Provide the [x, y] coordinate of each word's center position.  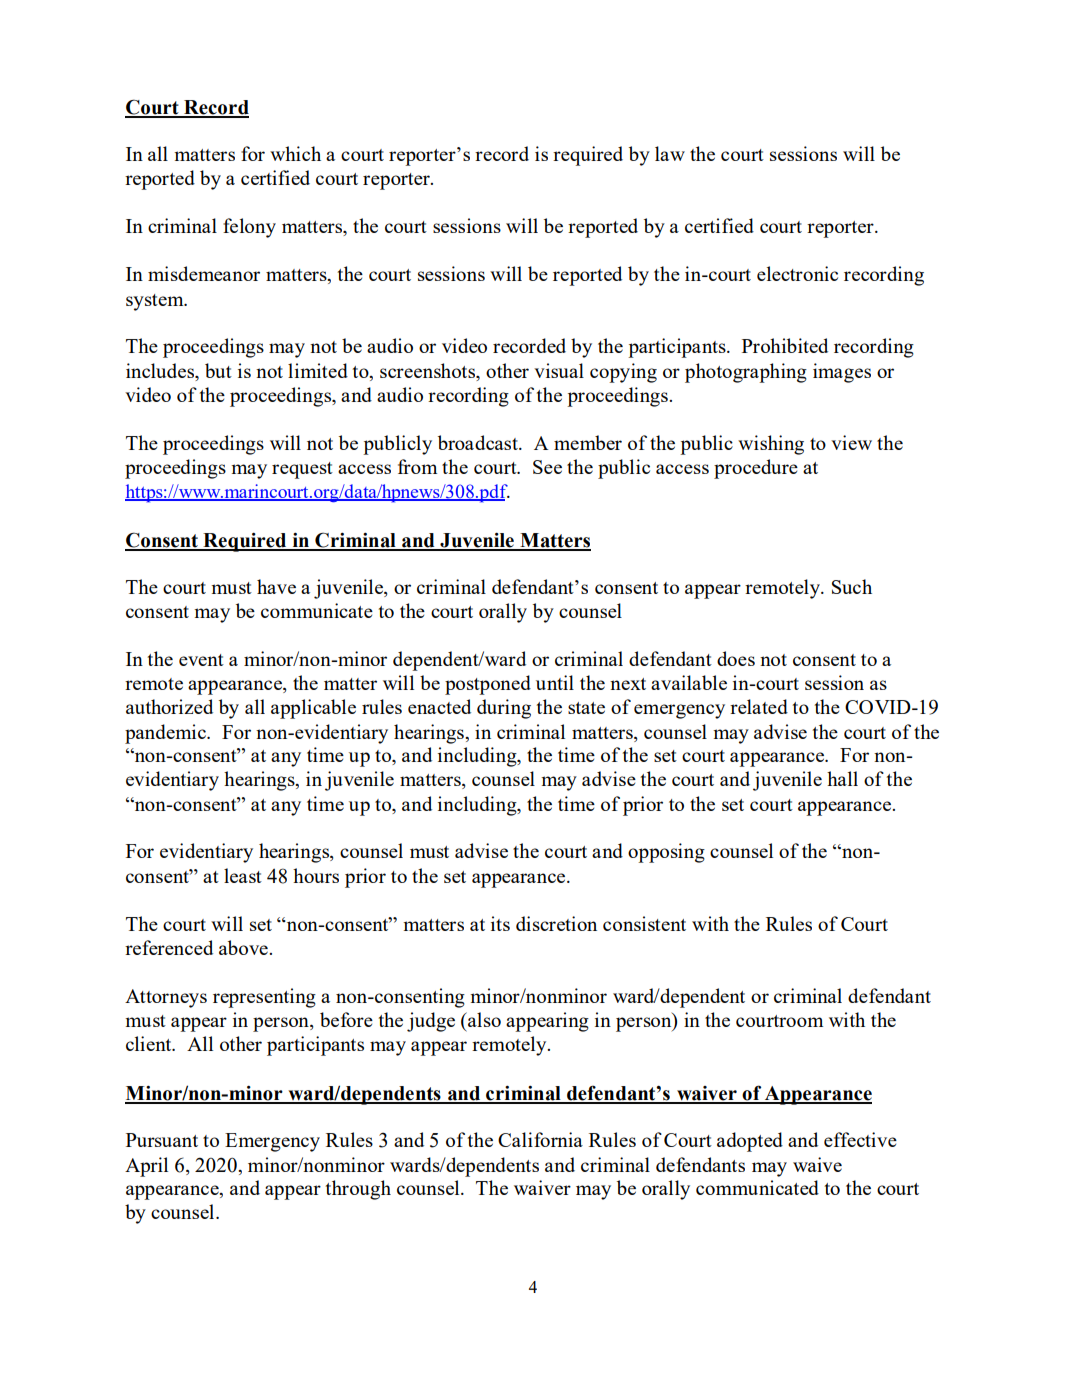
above [244, 947]
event [201, 660]
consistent [644, 923]
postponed [488, 685]
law [670, 153]
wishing [771, 445]
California [540, 1139]
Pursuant [162, 1140]
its [500, 923]
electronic [797, 273]
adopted [750, 1142]
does [736, 658]
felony [249, 228]
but [218, 370]
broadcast [479, 442]
